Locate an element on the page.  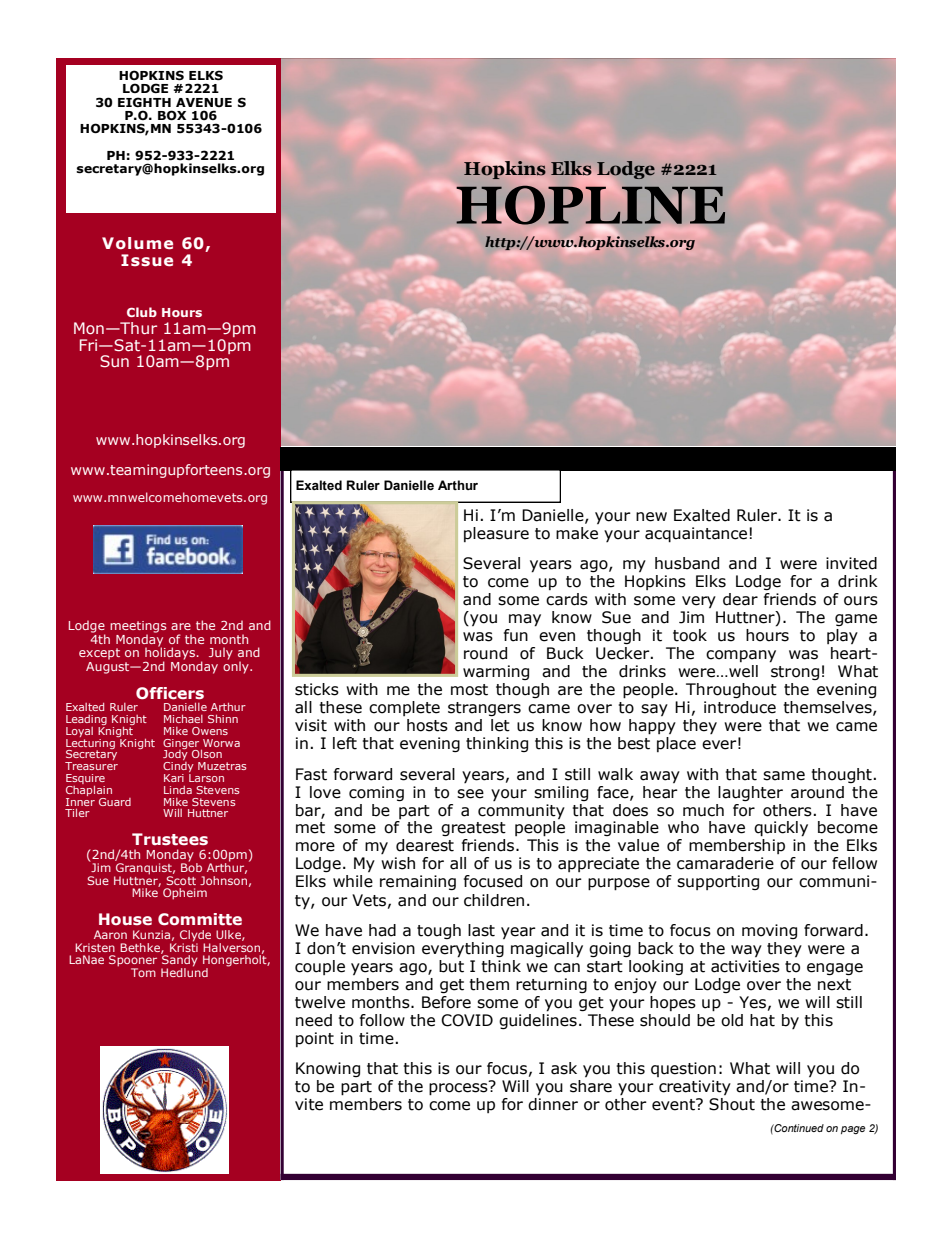
Sun is located at coordinates (114, 361).
